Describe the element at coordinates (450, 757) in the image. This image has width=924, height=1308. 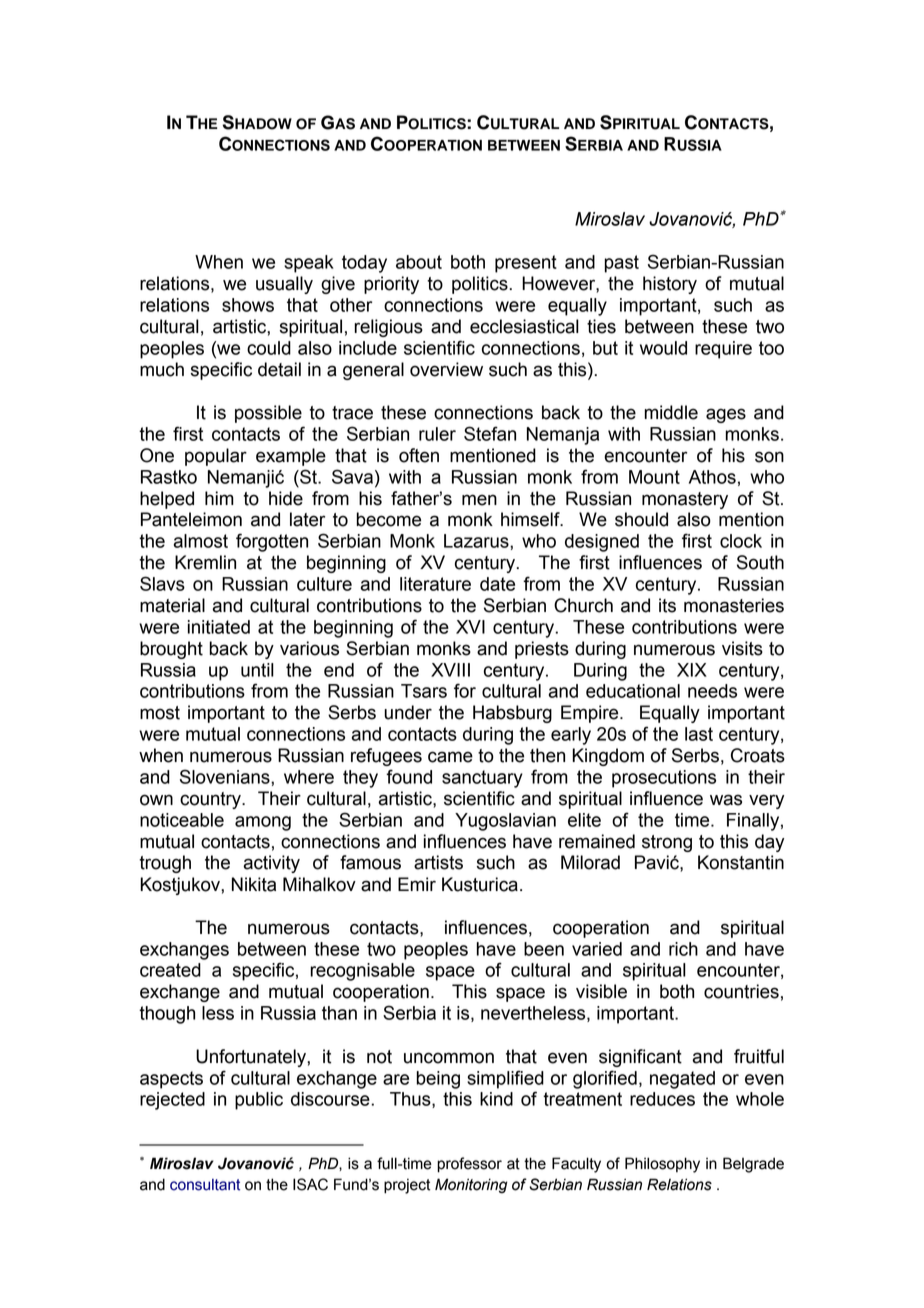
I see `came` at that location.
